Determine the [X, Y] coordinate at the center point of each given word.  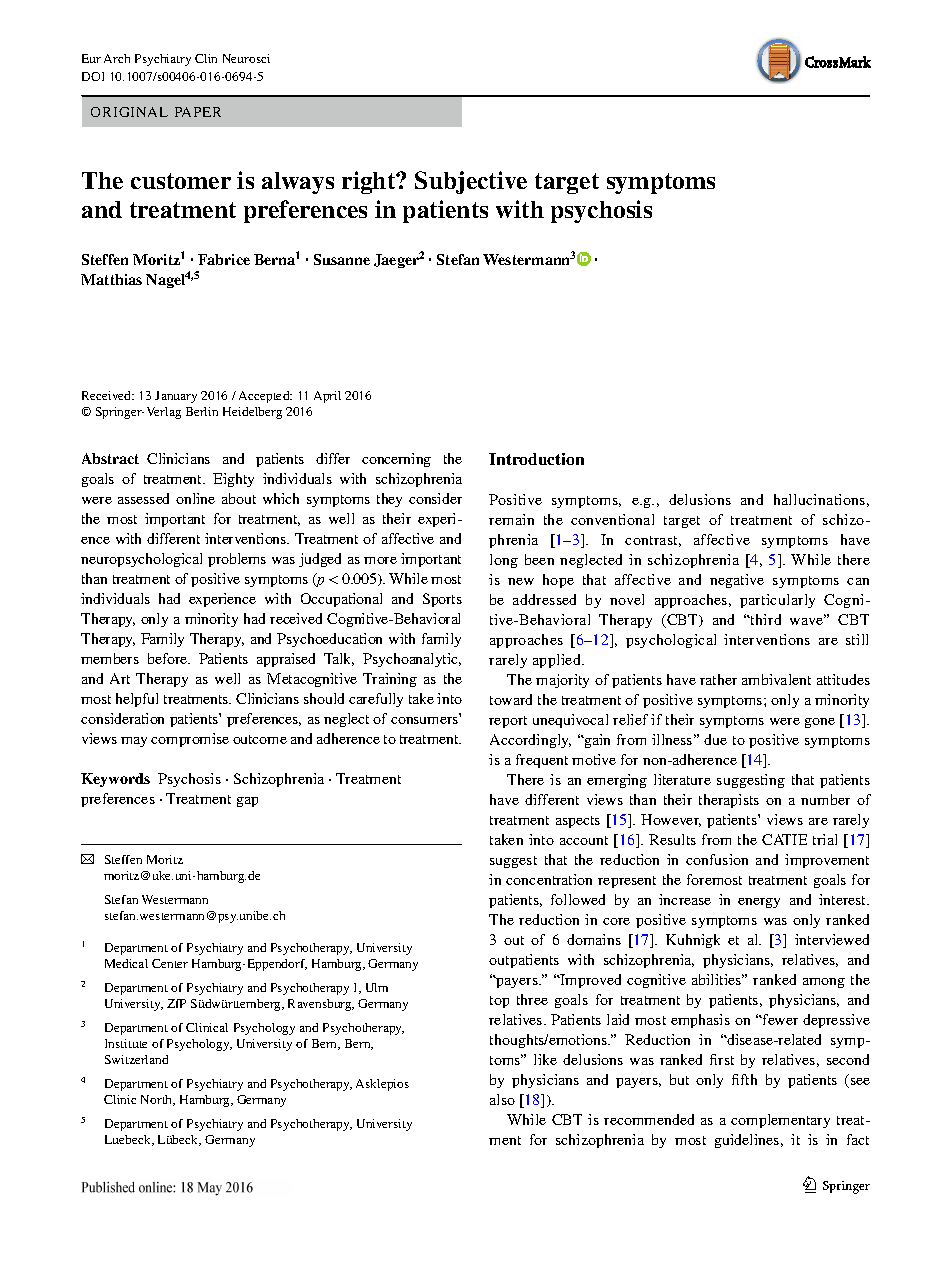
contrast [653, 541]
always [298, 183]
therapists [729, 801]
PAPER [198, 112]
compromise [190, 740]
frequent [542, 761]
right [370, 182]
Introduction [536, 459]
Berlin [202, 411]
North [158, 1100]
